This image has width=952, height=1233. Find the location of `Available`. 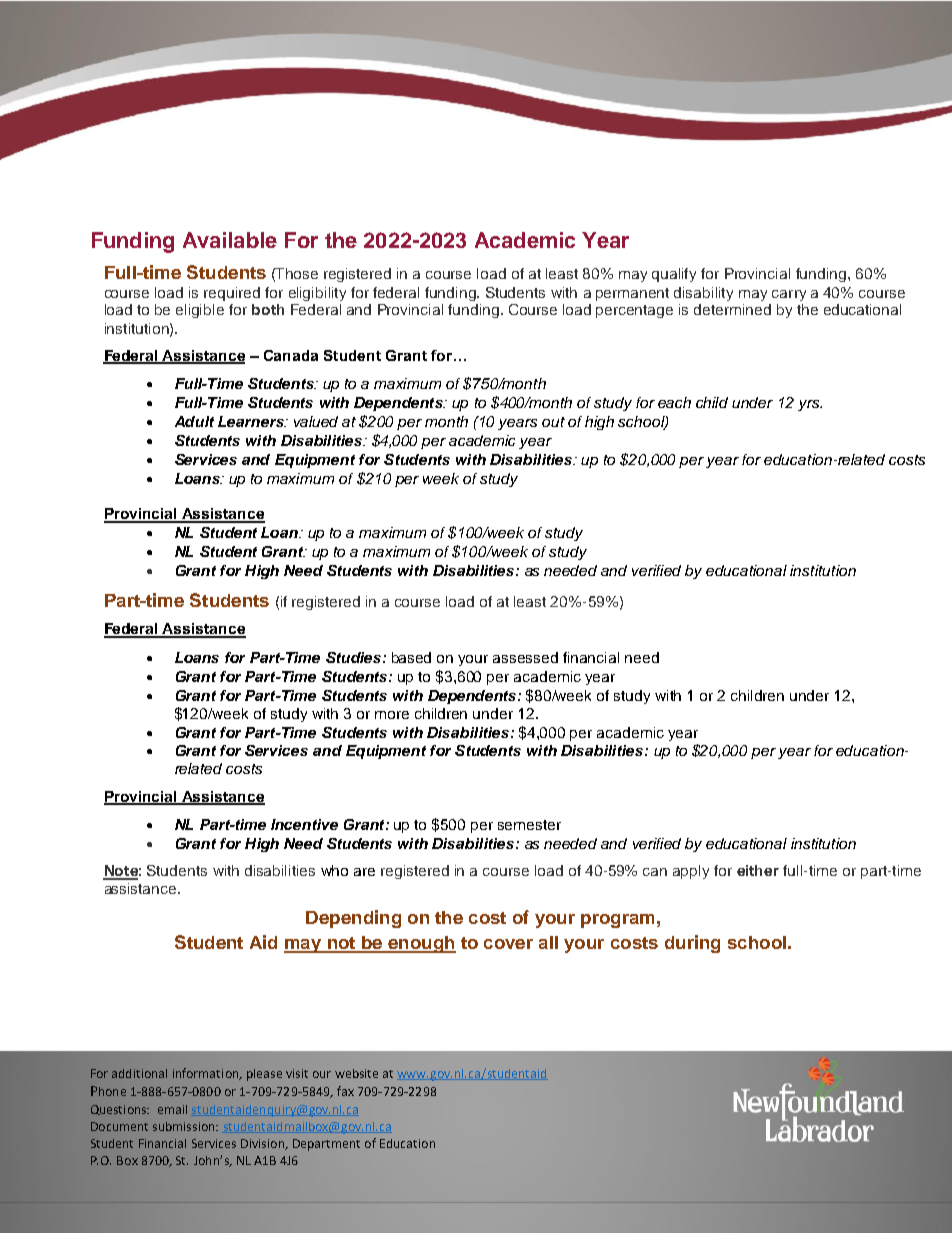

Available is located at coordinates (230, 240).
